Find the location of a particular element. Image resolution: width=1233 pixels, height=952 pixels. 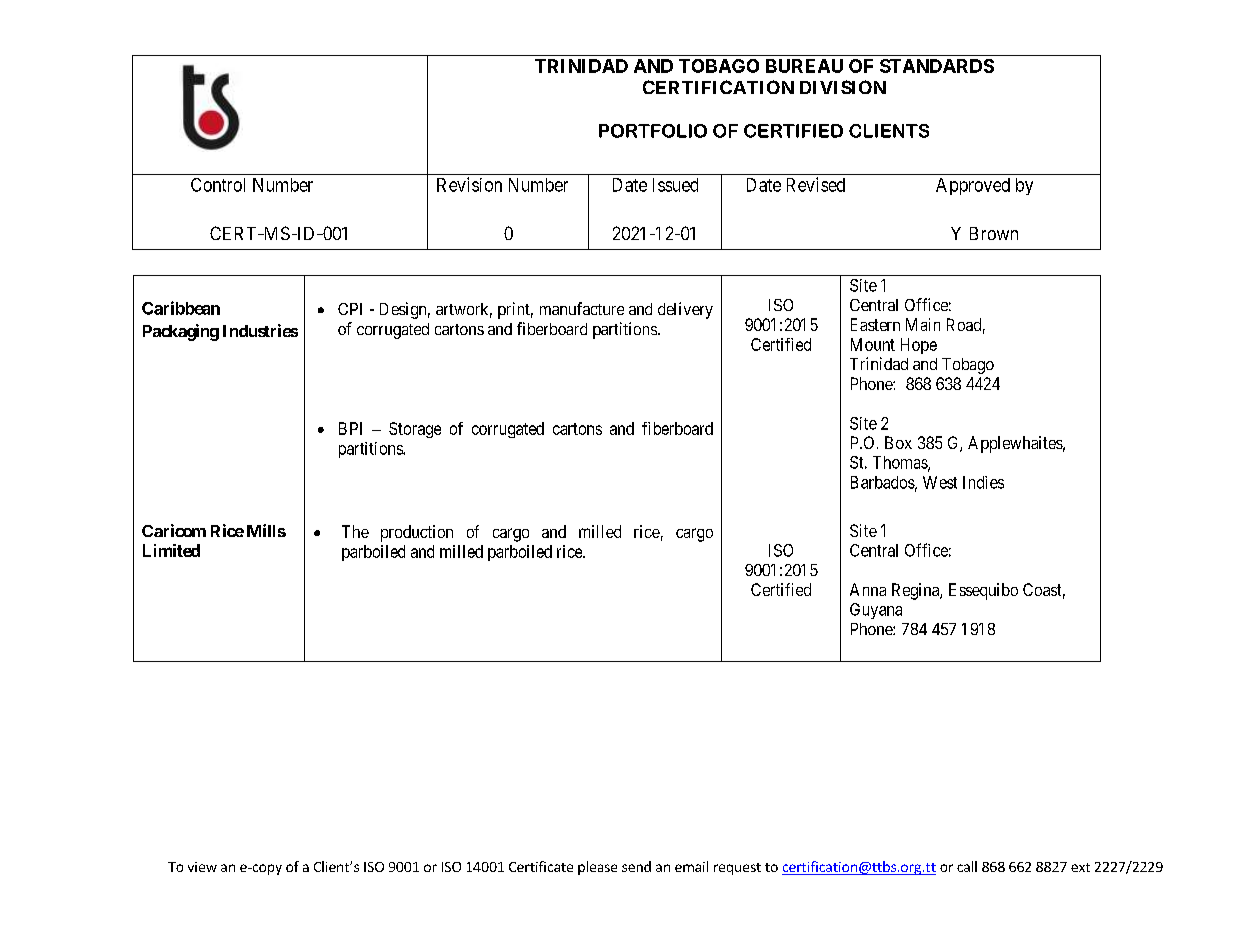

Guyana is located at coordinates (876, 611).
